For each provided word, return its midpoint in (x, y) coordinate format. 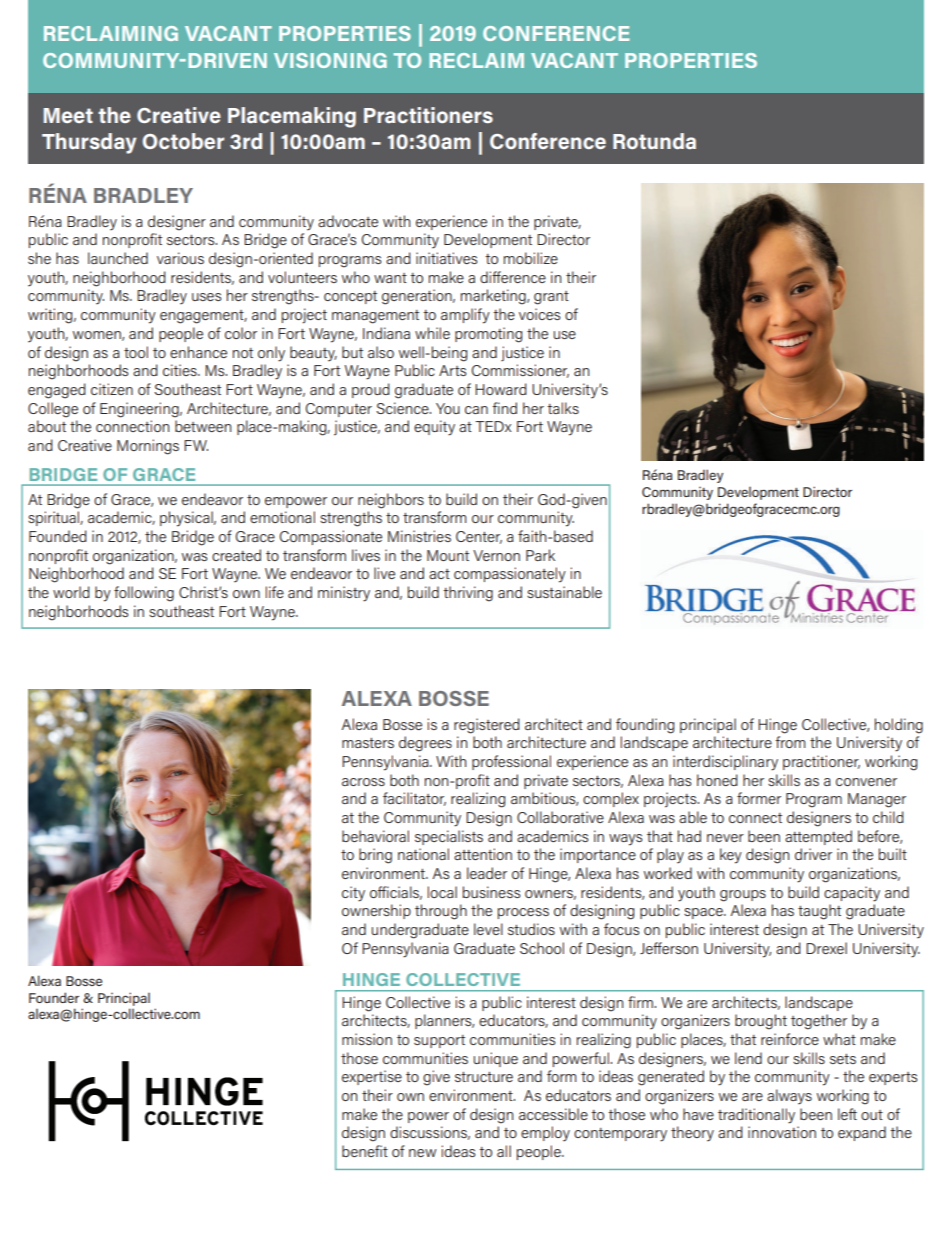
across (363, 782)
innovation (782, 1132)
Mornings (148, 447)
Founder (54, 997)
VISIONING (330, 60)
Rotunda (654, 141)
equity (434, 428)
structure (484, 1077)
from (790, 742)
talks (563, 408)
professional (511, 762)
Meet (68, 115)
